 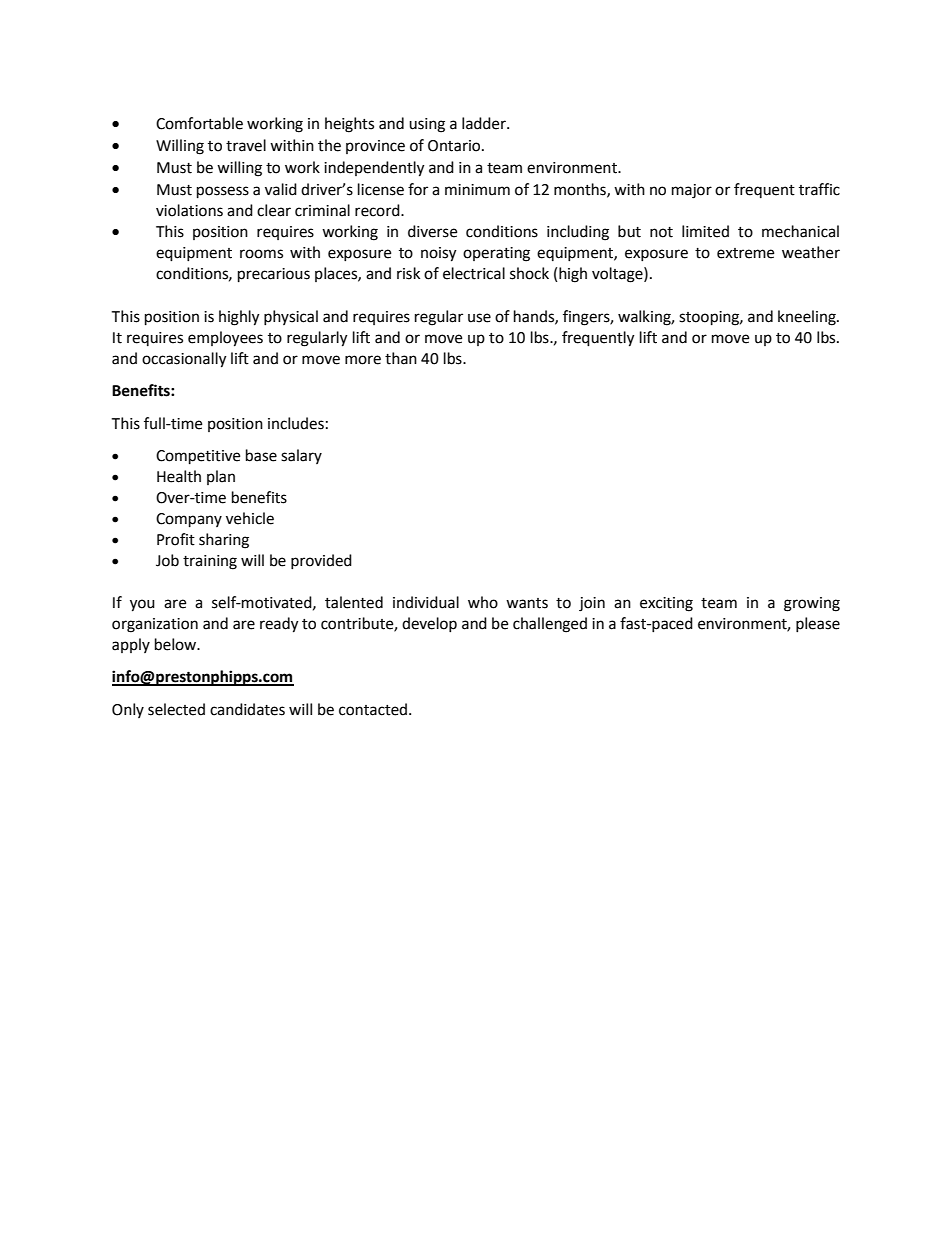 I want to click on includes, so click(x=296, y=423).
